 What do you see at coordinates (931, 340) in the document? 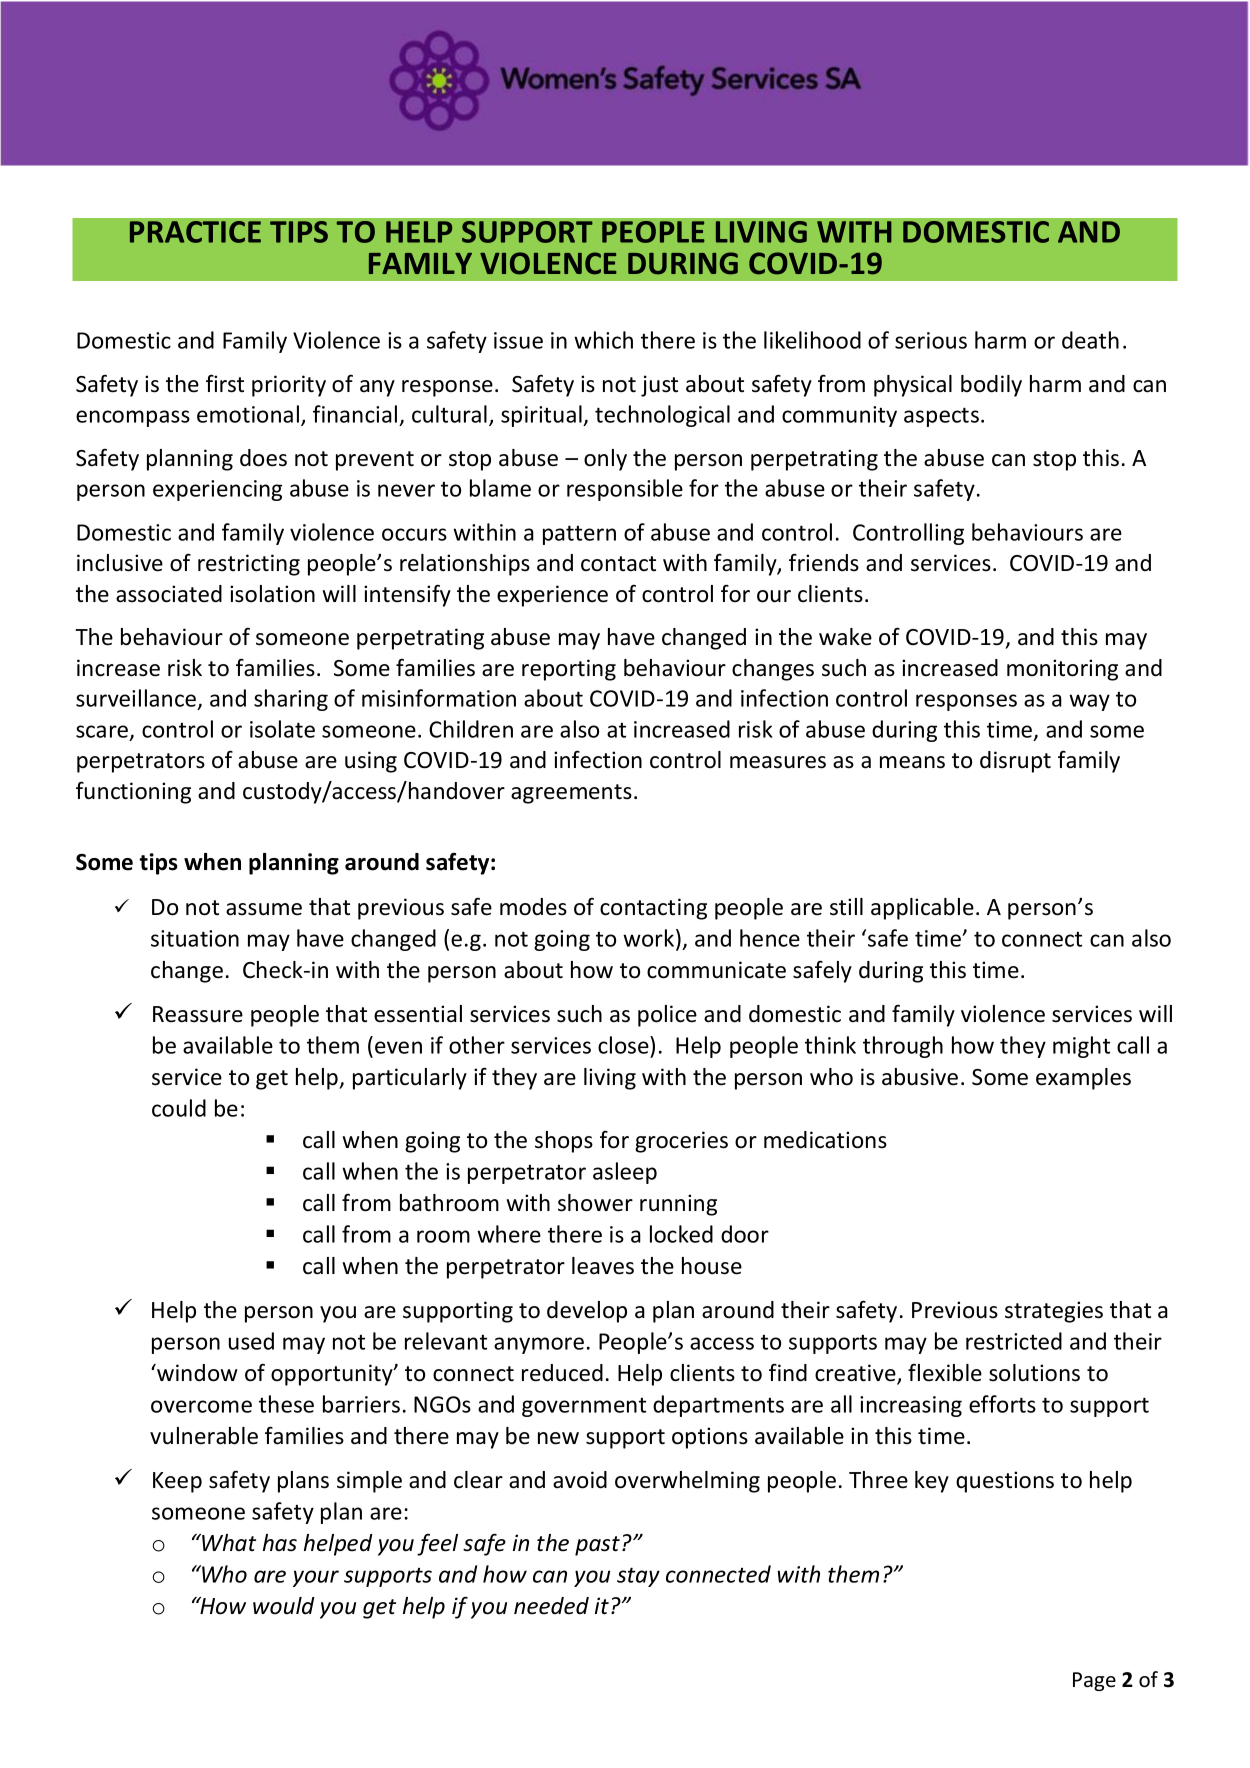
I see `serious` at bounding box center [931, 340].
